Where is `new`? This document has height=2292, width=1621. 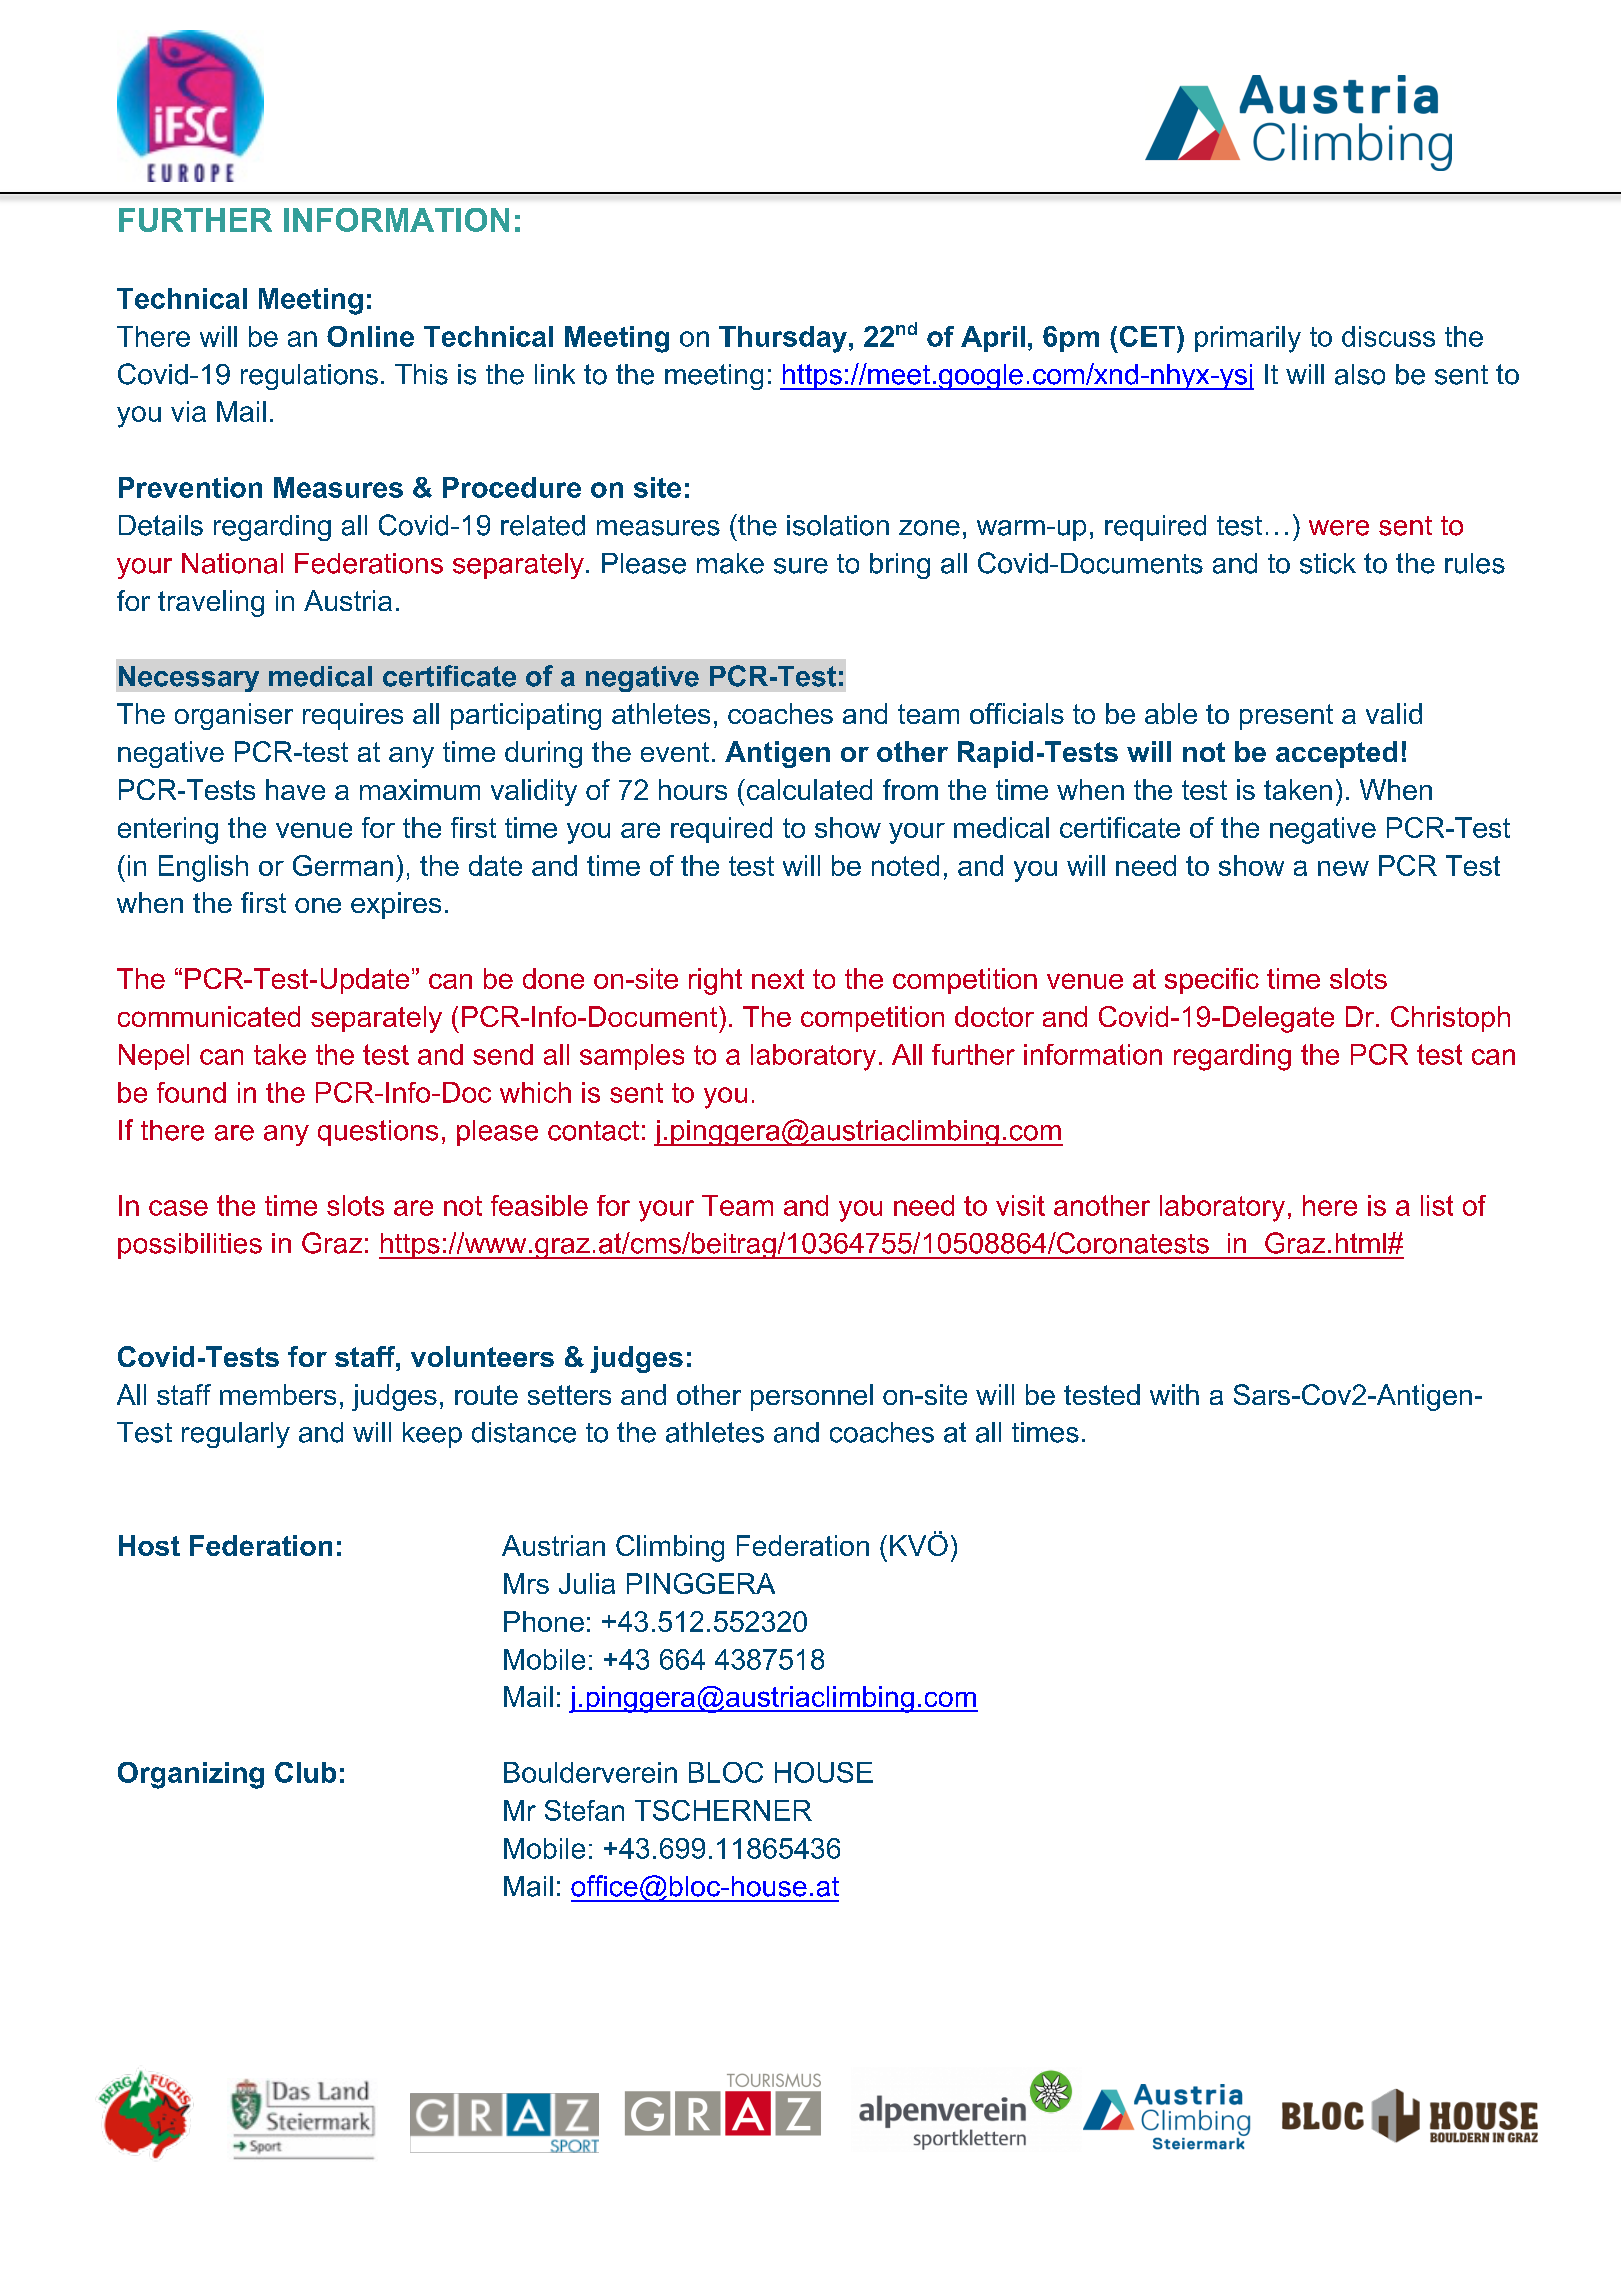
new is located at coordinates (1343, 868).
